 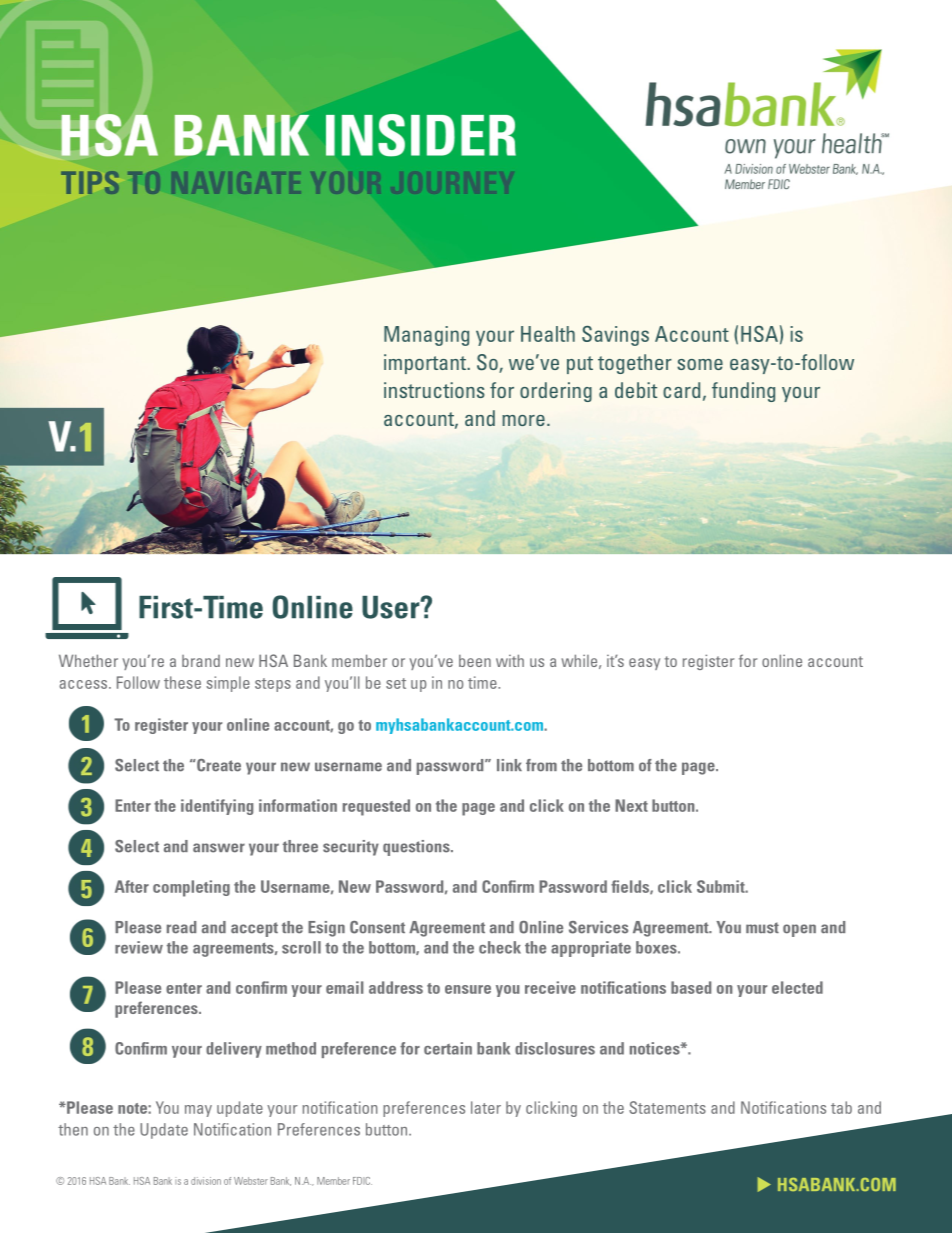 I want to click on Next, so click(x=631, y=805).
